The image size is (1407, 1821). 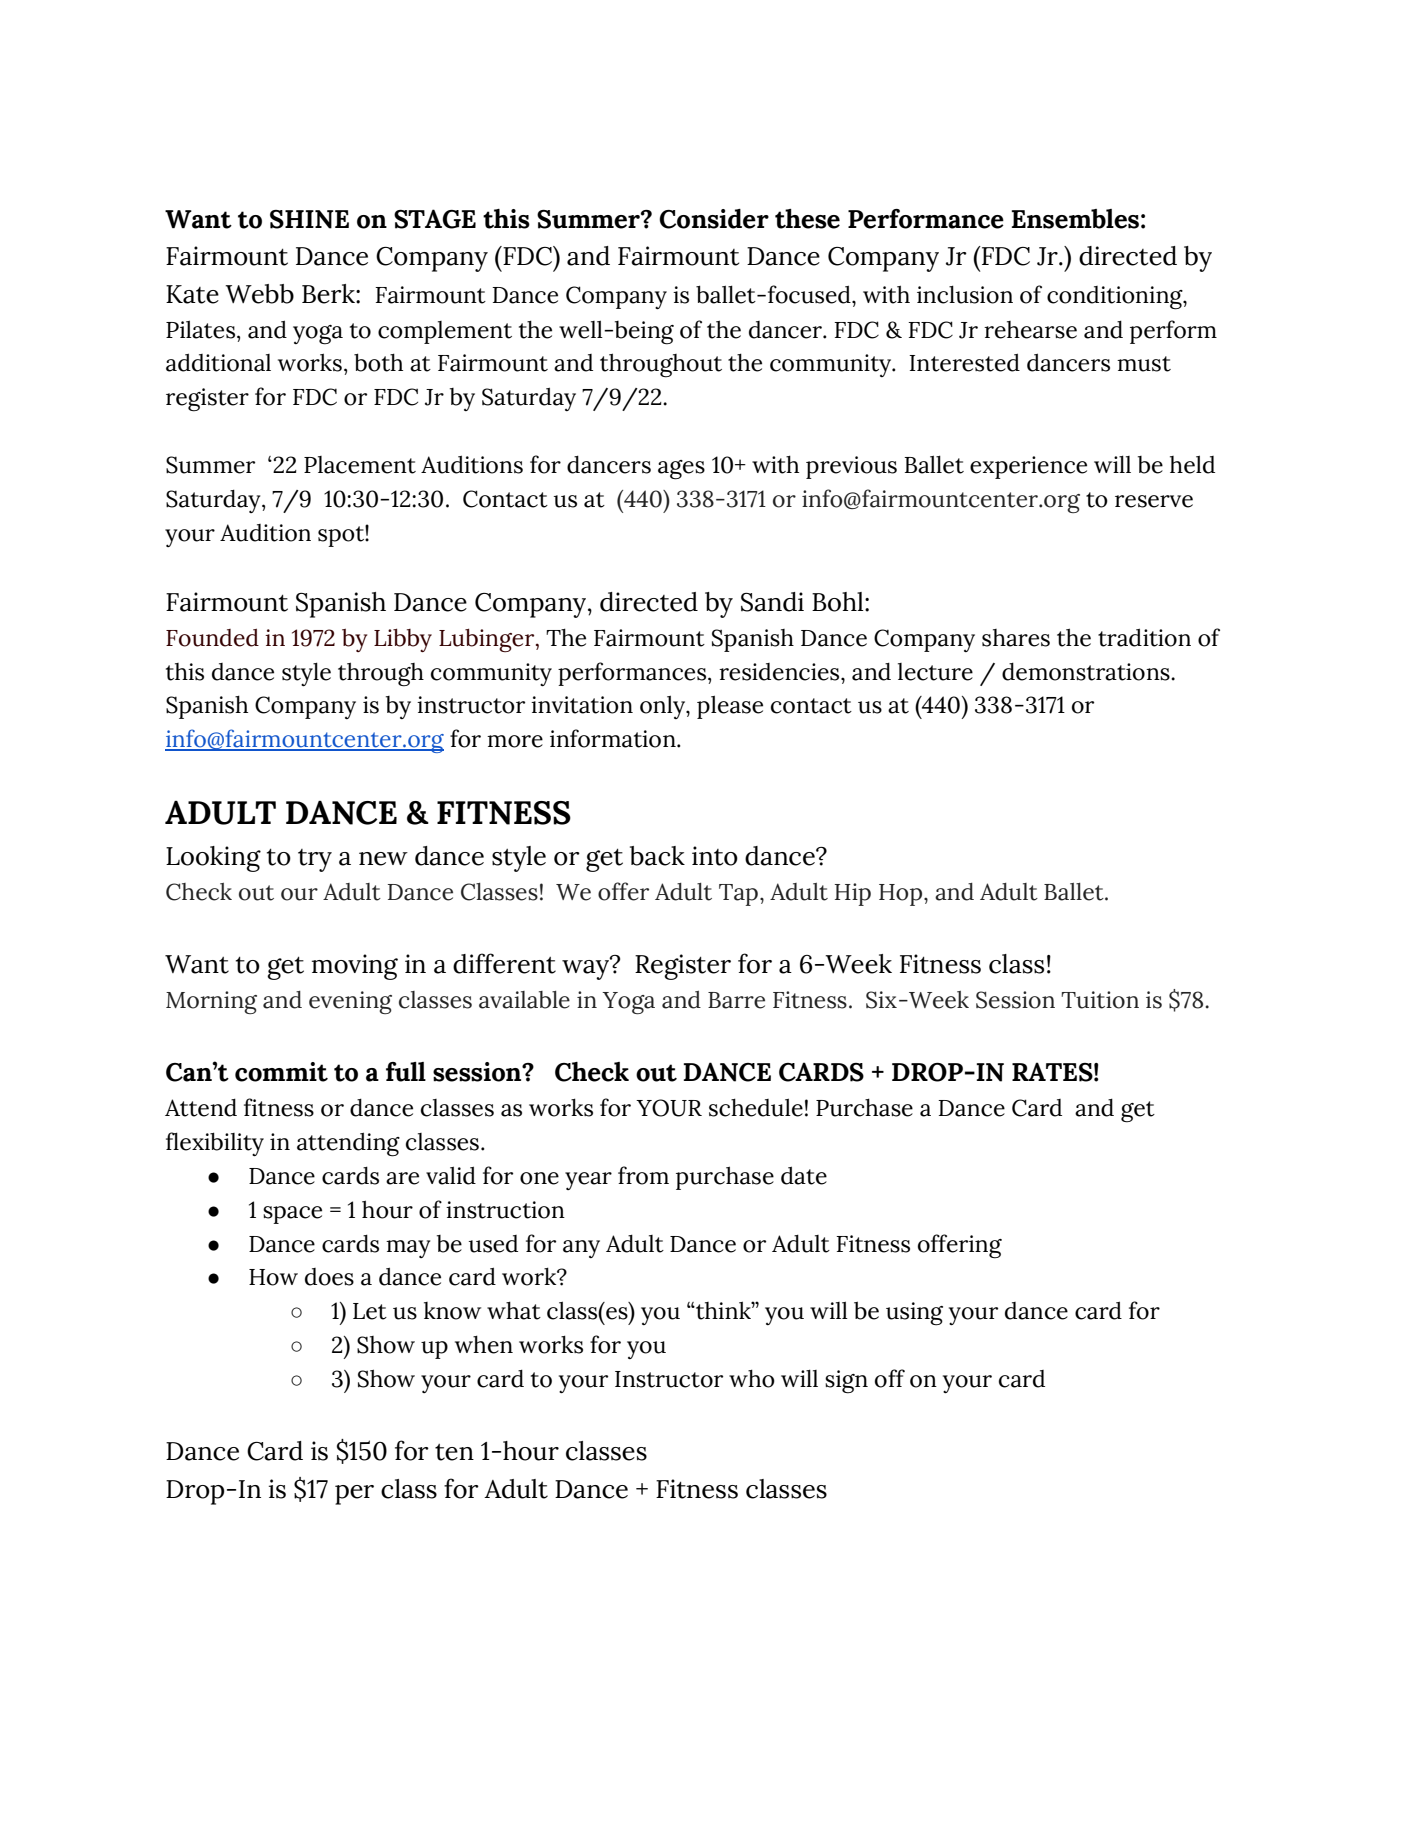 I want to click on demonstrations, so click(x=1087, y=671).
